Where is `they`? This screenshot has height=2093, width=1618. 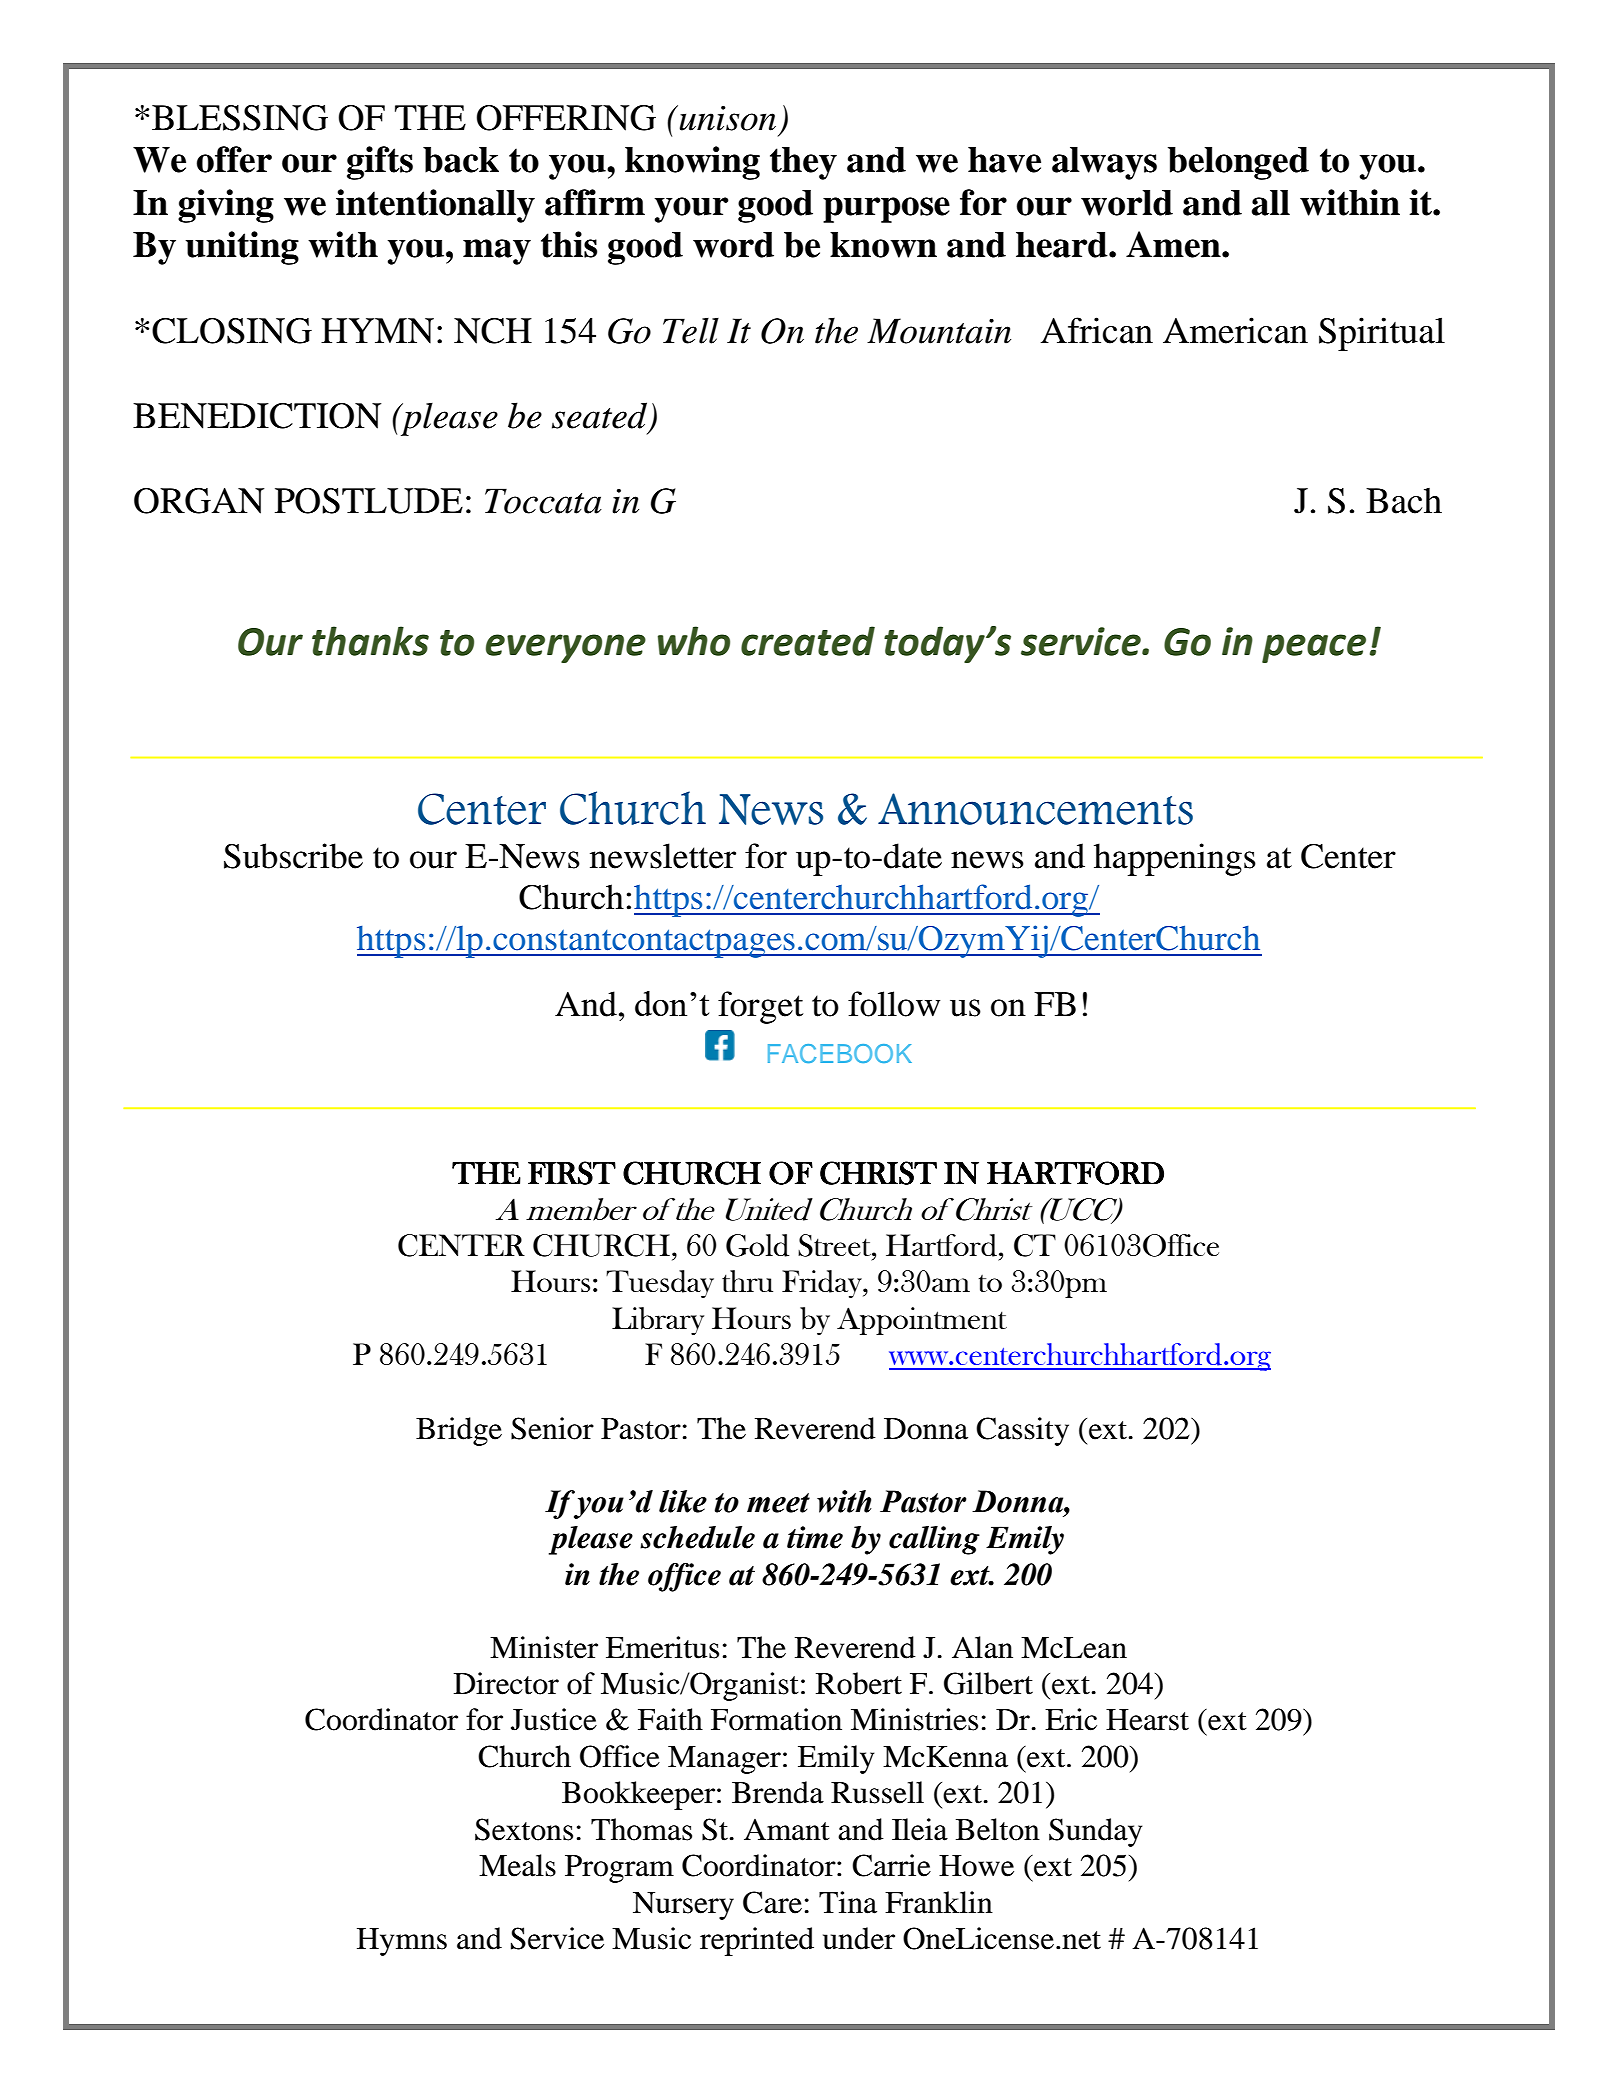 they is located at coordinates (803, 163).
